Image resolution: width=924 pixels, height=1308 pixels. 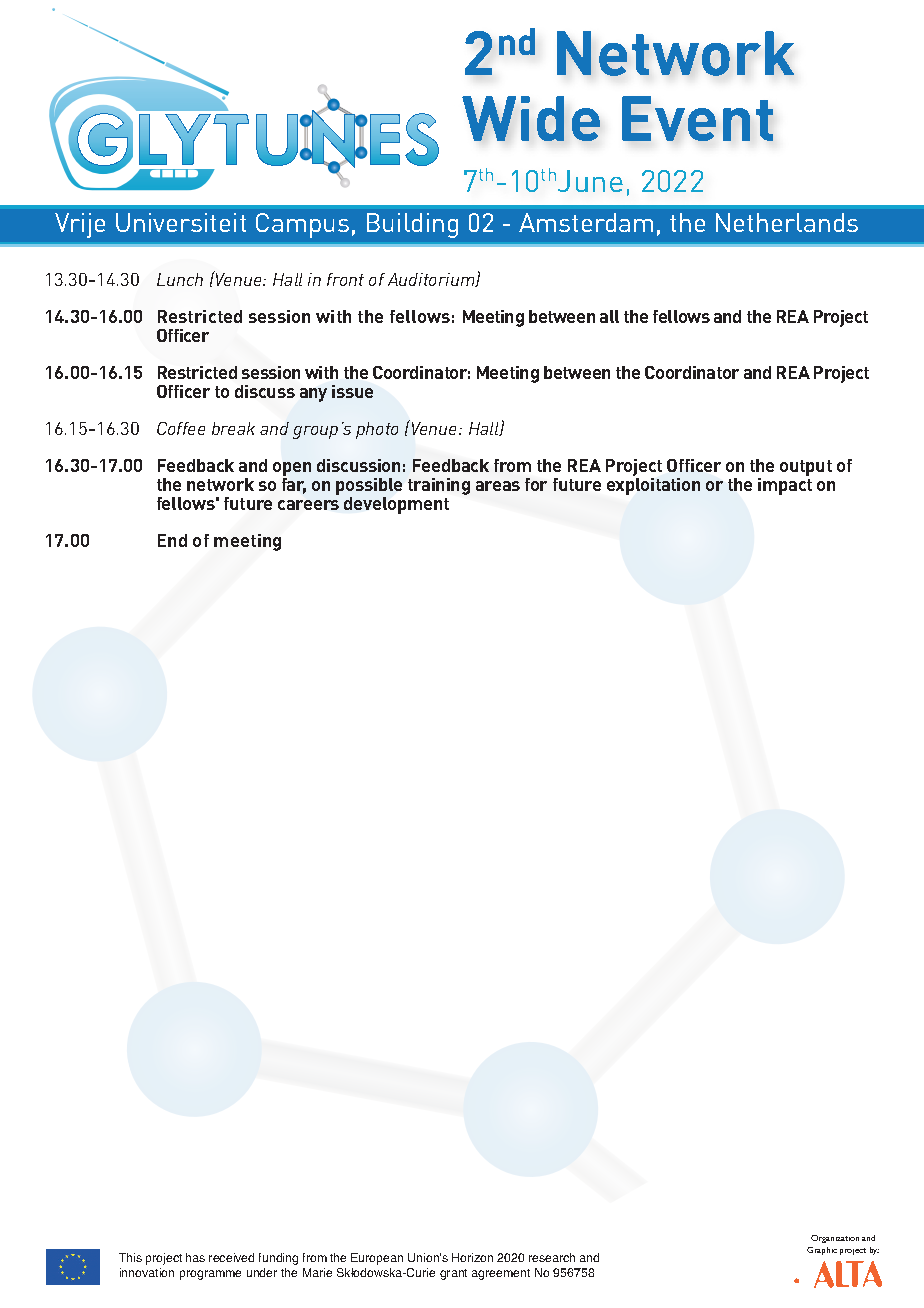 I want to click on Graphic, so click(x=822, y=1251).
